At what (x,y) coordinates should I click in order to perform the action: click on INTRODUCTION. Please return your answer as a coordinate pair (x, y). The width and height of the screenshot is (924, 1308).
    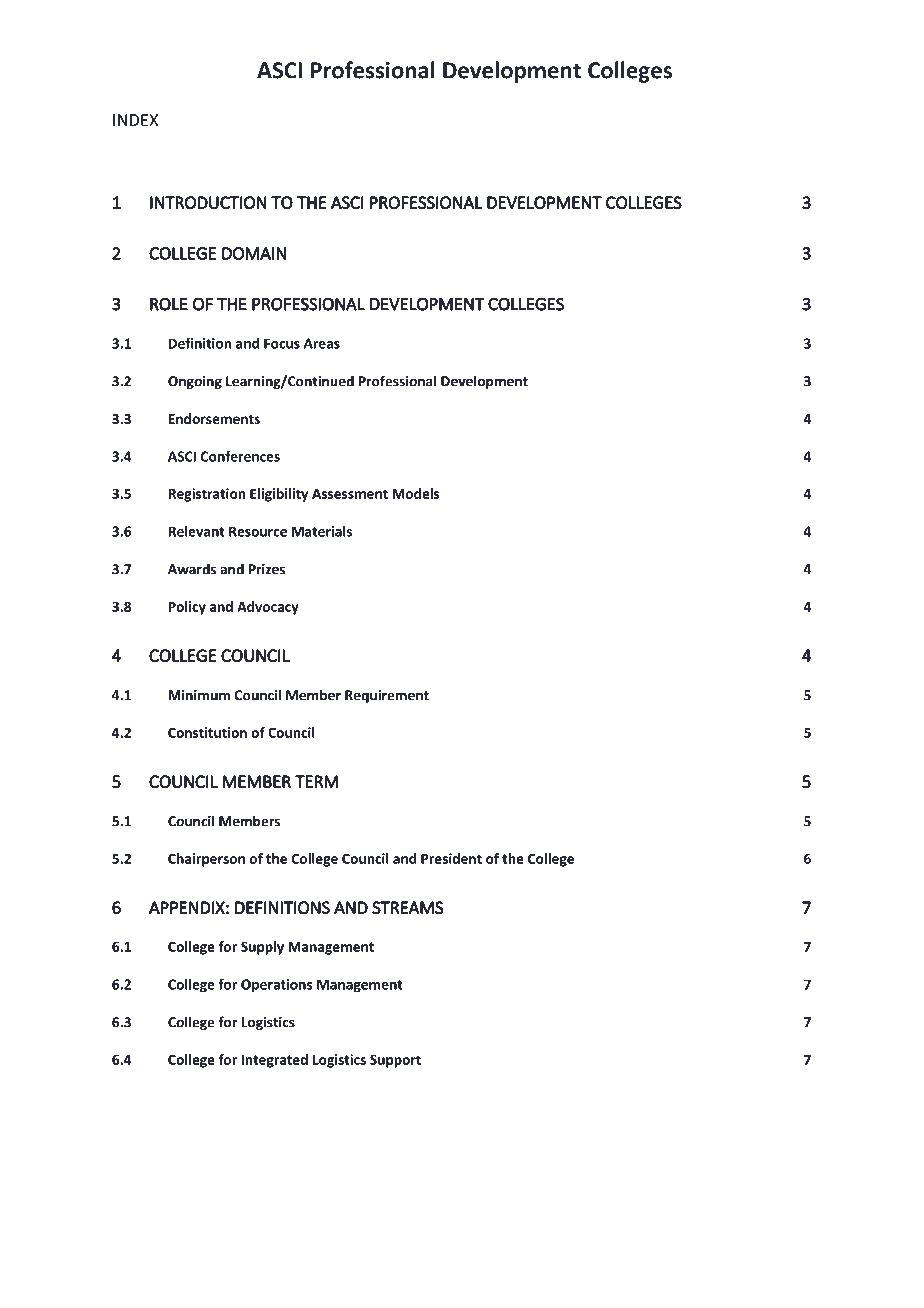
    Looking at the image, I should click on (208, 202).
